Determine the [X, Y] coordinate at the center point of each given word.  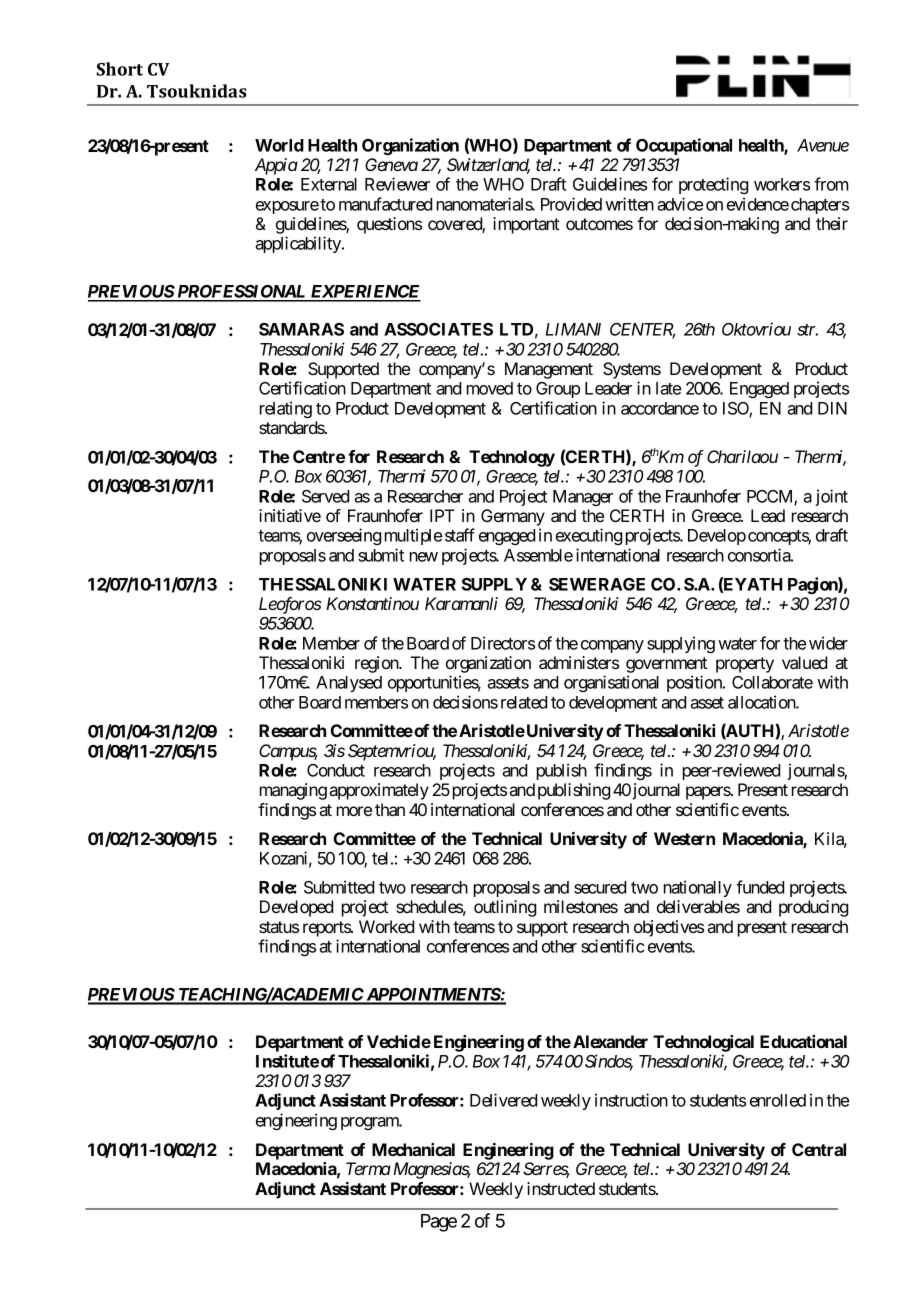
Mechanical [413, 1149]
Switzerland [488, 166]
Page [439, 1223]
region [377, 664]
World [279, 145]
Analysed [349, 684]
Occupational [684, 146]
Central [819, 1149]
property [745, 665]
